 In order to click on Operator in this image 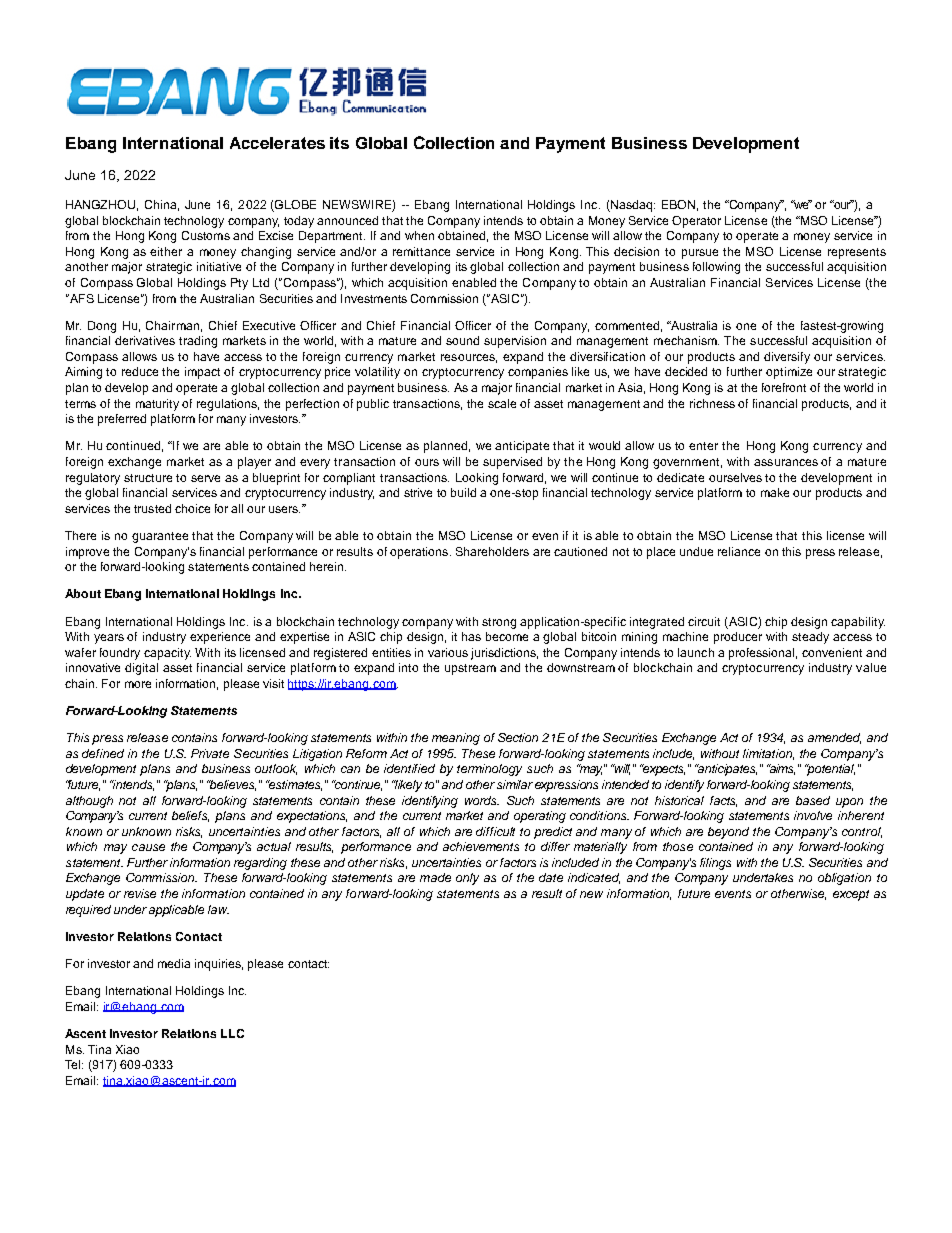, I will do `click(696, 222)`.
